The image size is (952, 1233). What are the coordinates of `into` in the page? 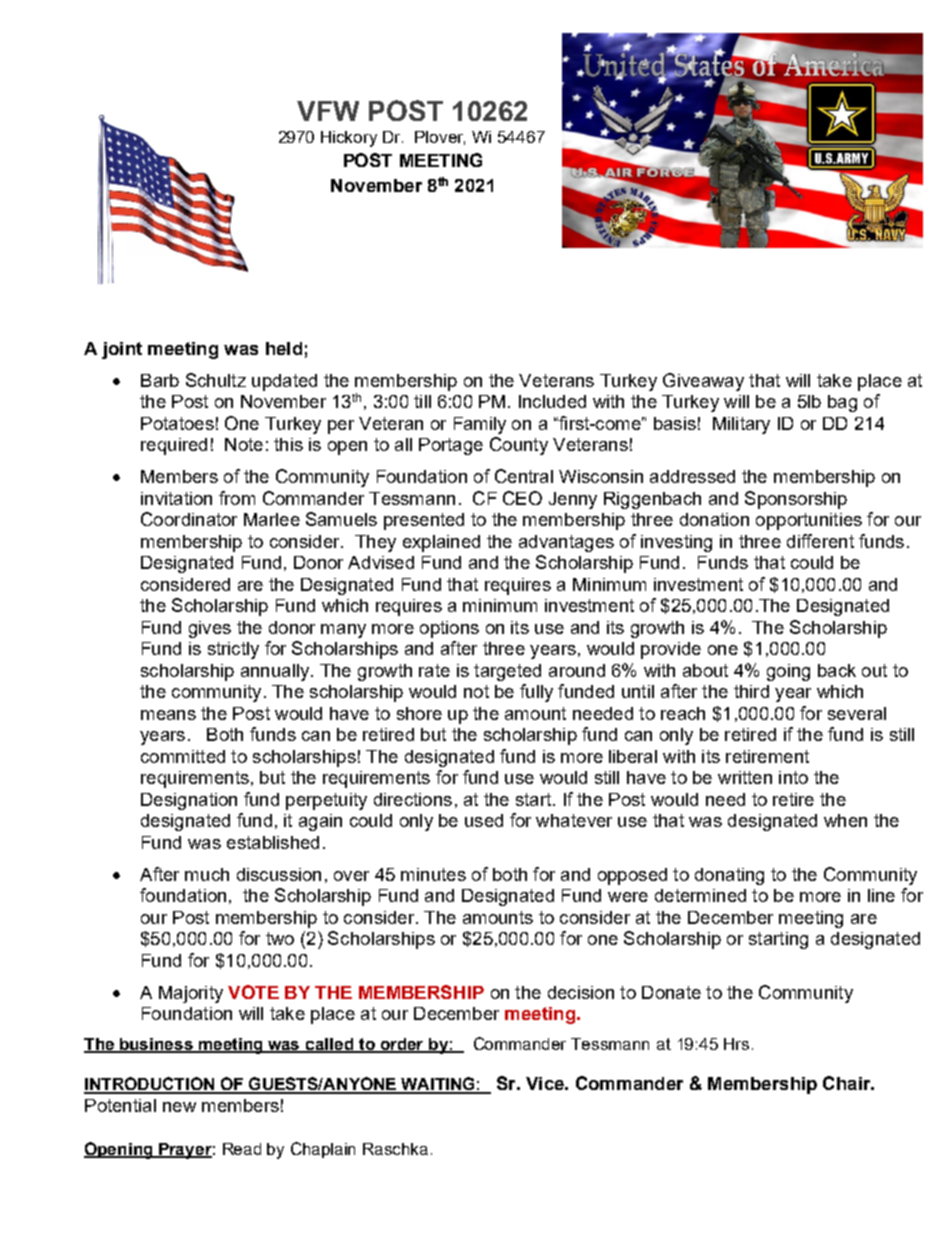 It's located at (793, 777).
